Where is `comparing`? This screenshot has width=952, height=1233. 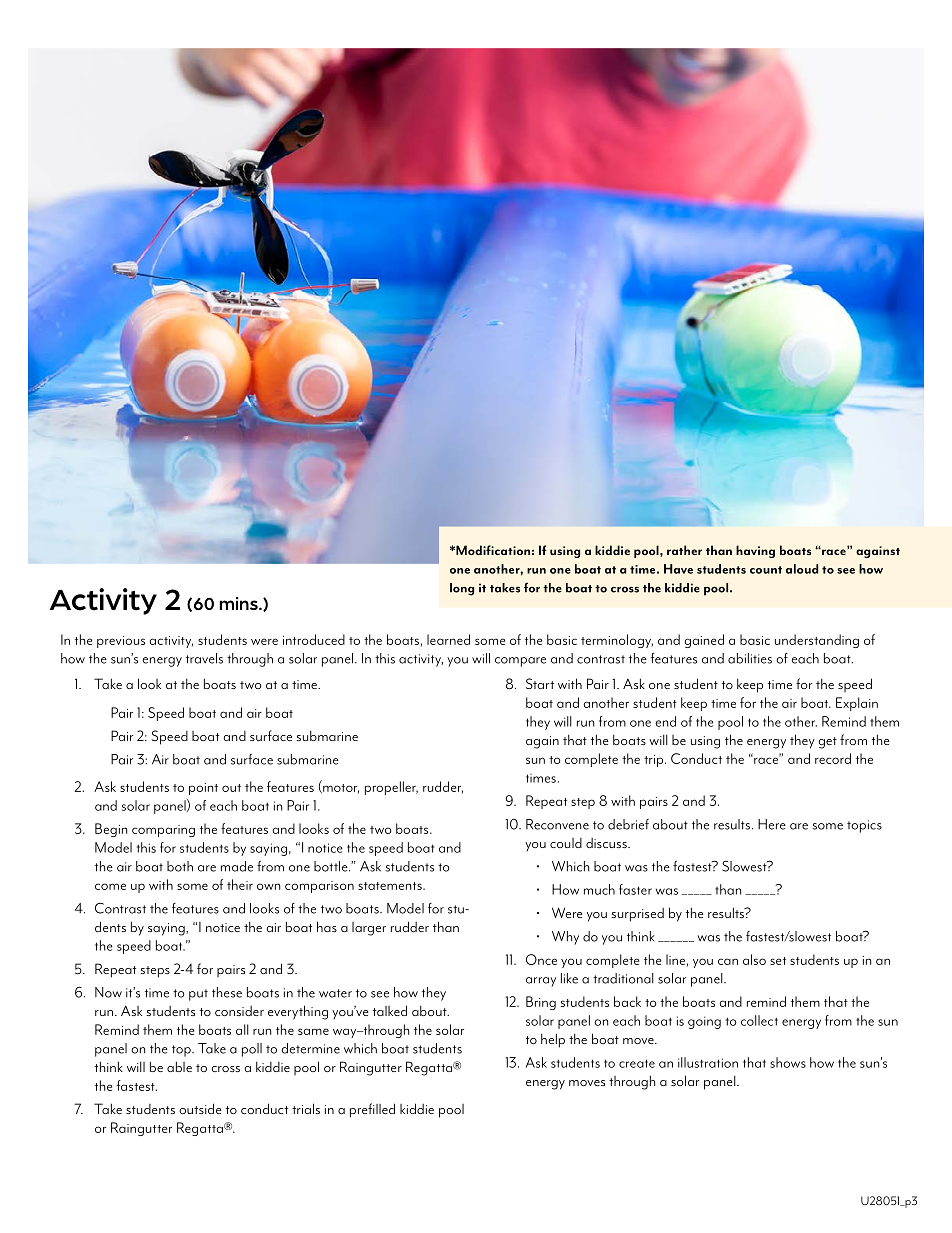
comparing is located at coordinates (163, 831).
